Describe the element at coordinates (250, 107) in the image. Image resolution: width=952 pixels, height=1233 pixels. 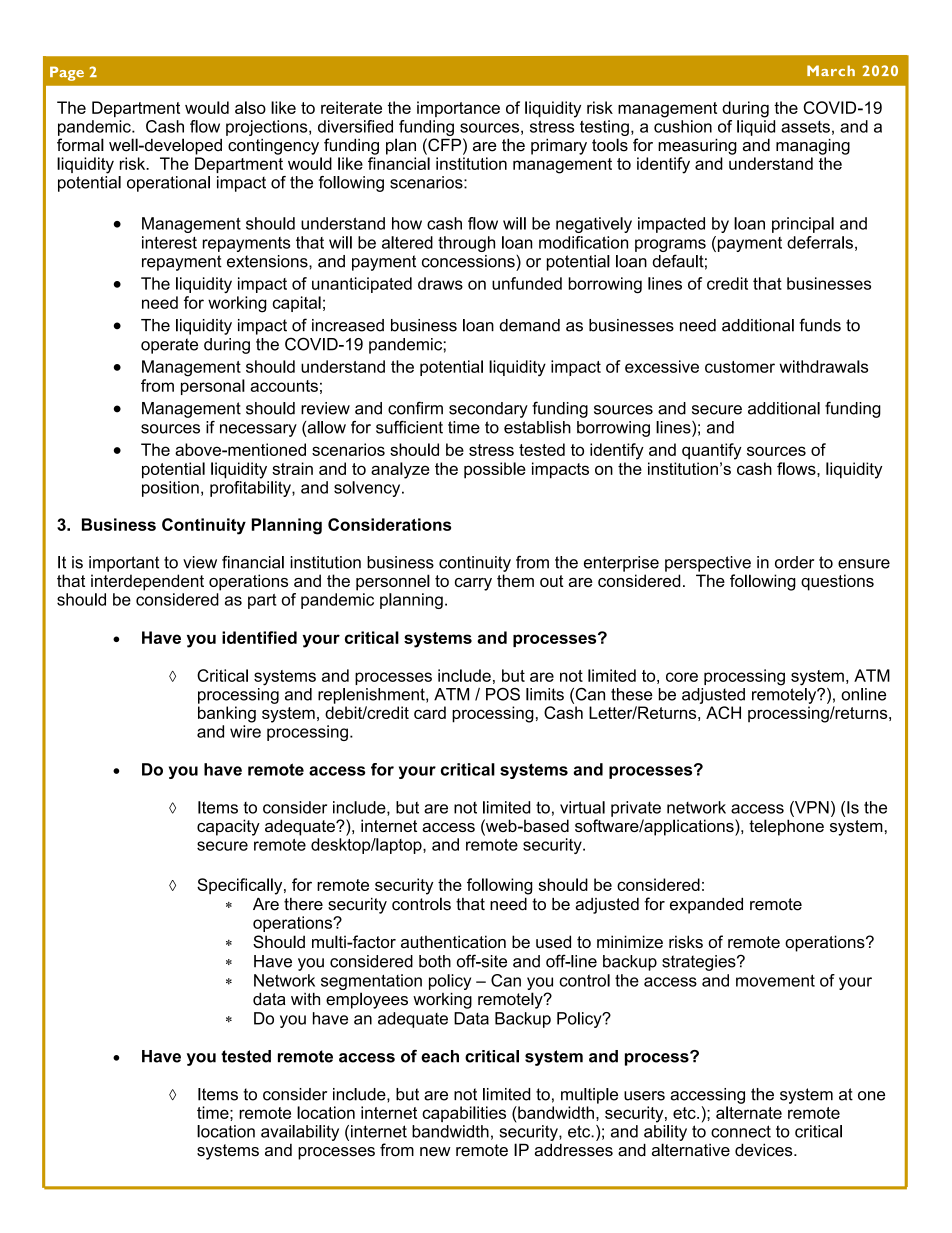
I see `also` at that location.
